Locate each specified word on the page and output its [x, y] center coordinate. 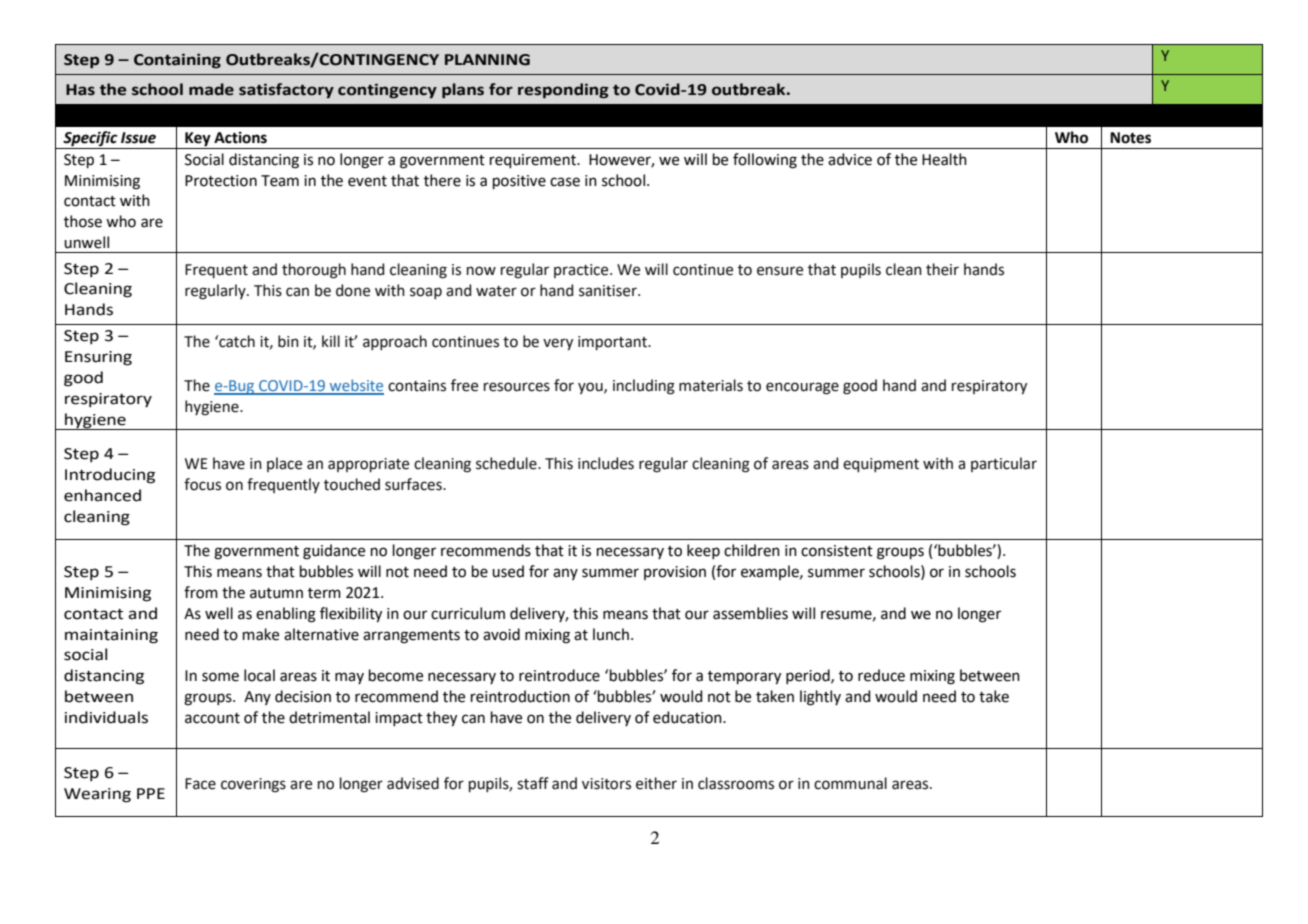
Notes [1130, 138]
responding [563, 91]
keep [703, 551]
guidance [334, 552]
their [942, 269]
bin [288, 341]
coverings [253, 785]
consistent [837, 551]
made [211, 89]
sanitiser [609, 291]
